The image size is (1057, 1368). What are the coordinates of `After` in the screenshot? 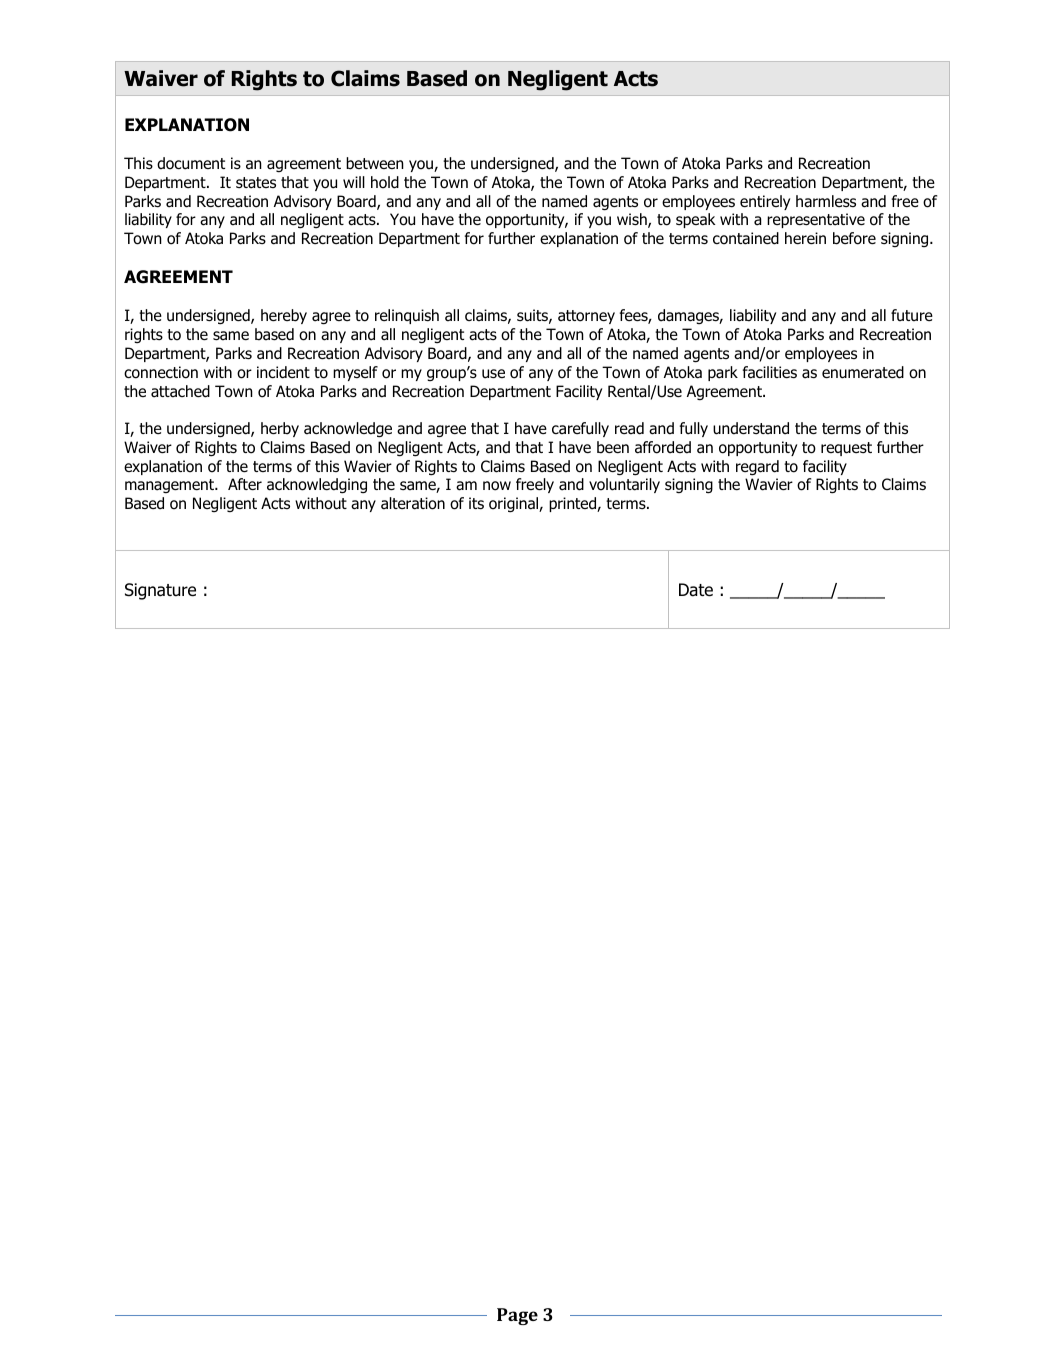 It's located at (245, 484).
